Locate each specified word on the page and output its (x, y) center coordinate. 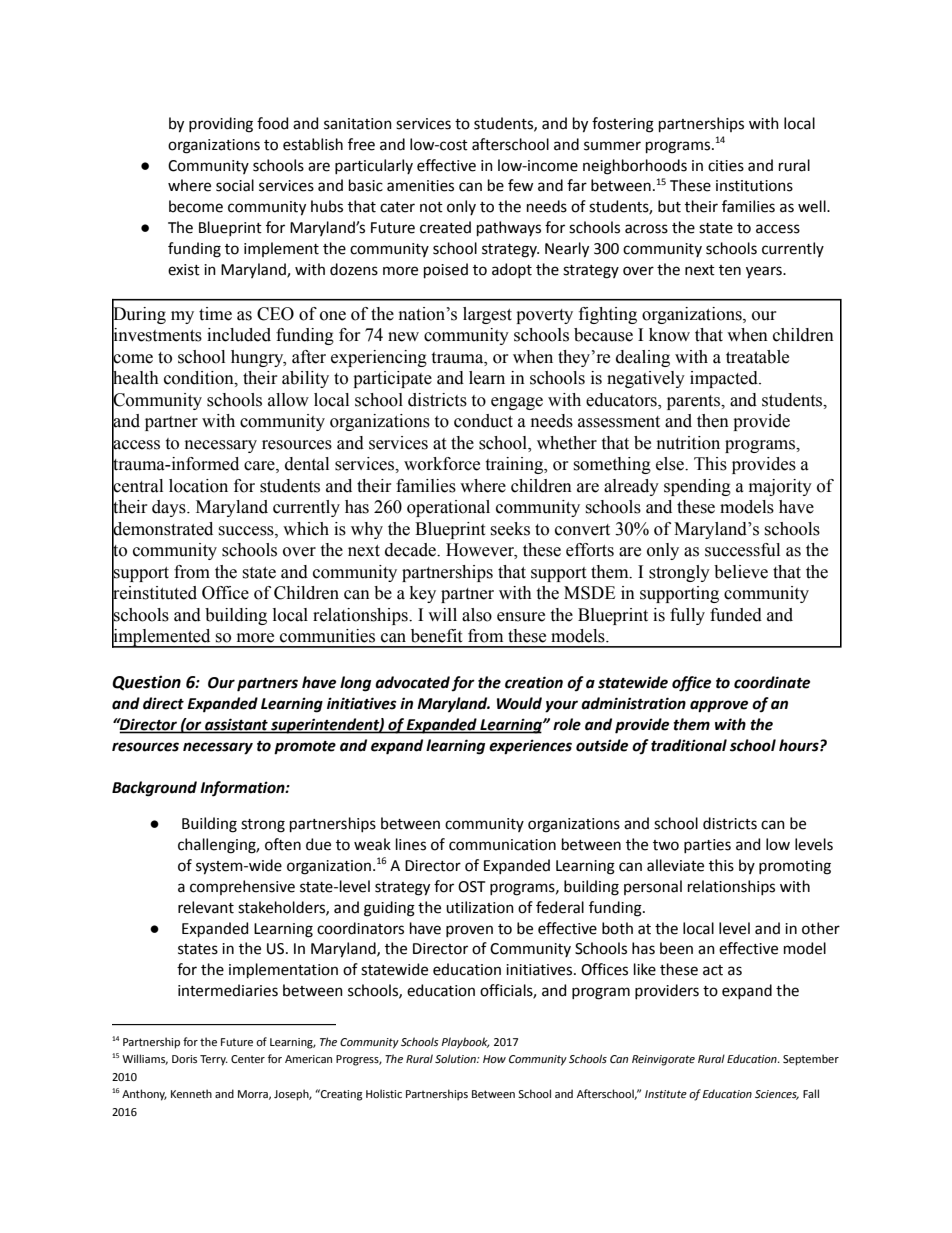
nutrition (688, 443)
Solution (456, 1058)
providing (221, 125)
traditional (689, 745)
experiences (530, 747)
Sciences (777, 1095)
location (198, 486)
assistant (236, 724)
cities (726, 166)
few (520, 185)
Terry (214, 1060)
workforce (442, 464)
